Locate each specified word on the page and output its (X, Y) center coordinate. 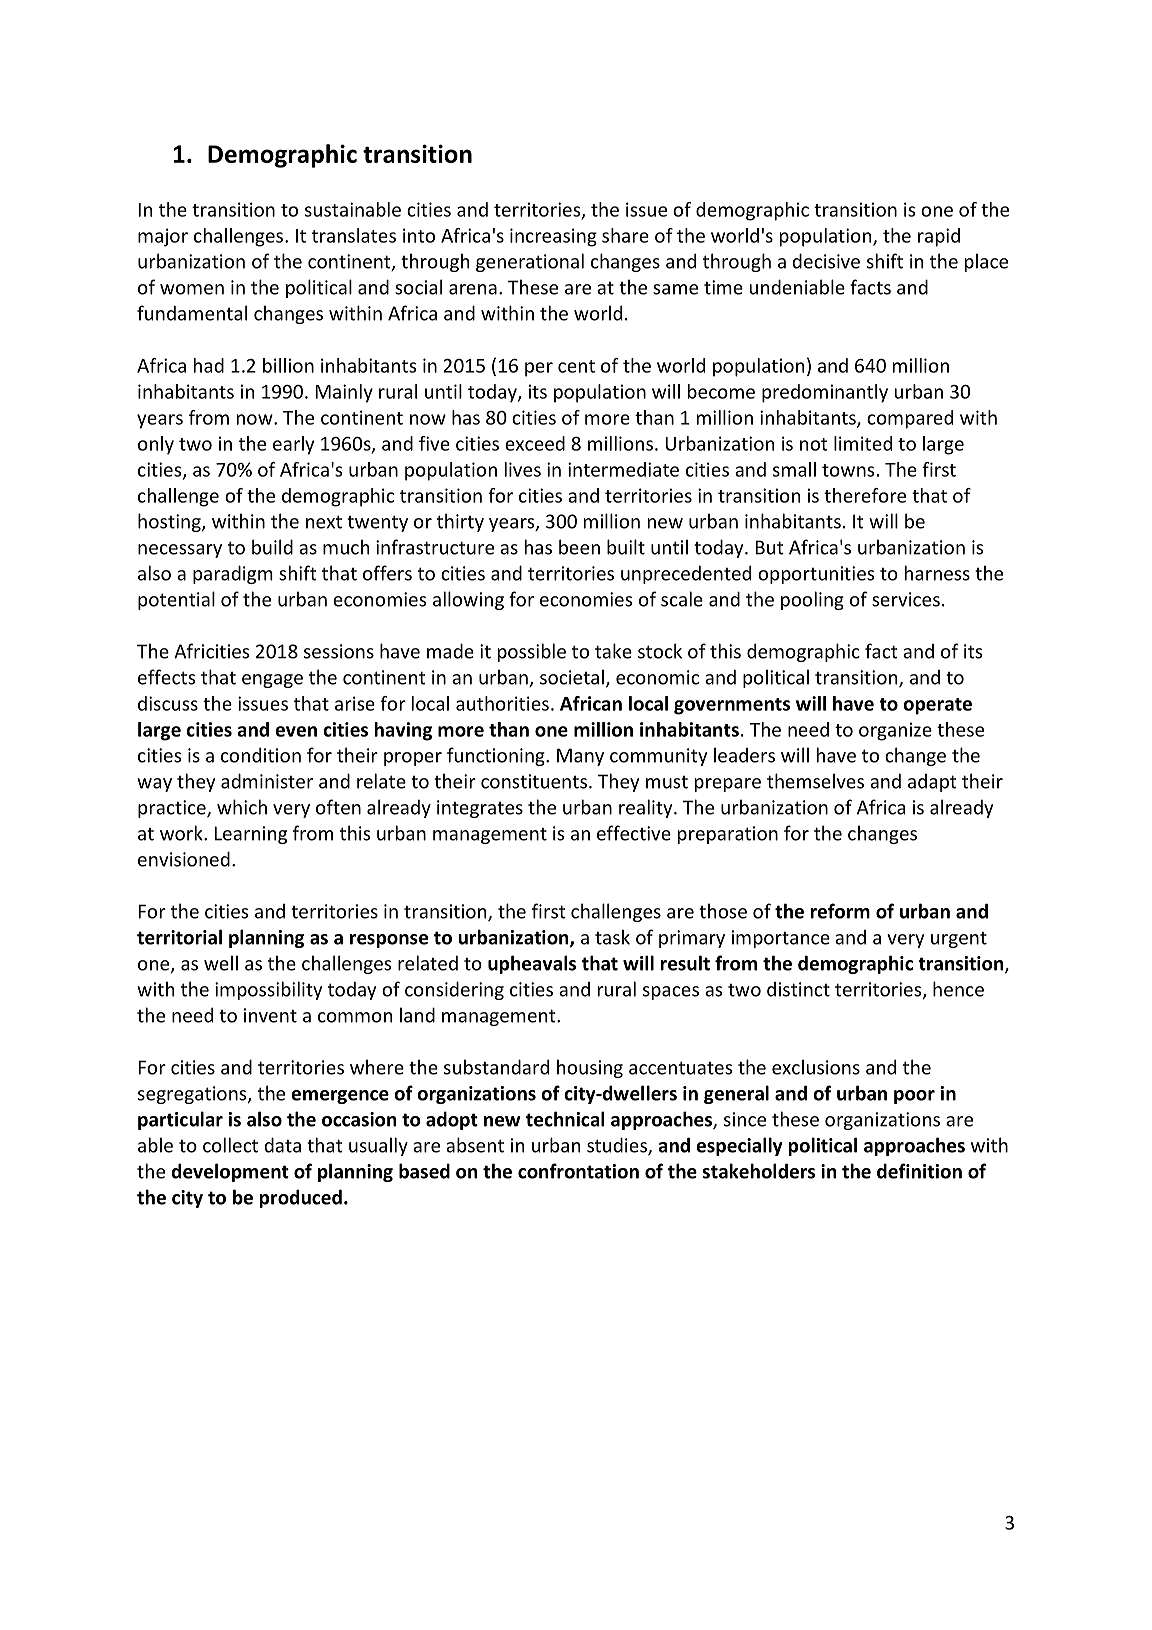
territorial (179, 937)
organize (895, 731)
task (612, 937)
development (230, 1172)
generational (530, 262)
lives (523, 469)
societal (572, 677)
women (192, 289)
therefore (865, 495)
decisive (826, 261)
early (293, 445)
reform (840, 911)
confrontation (578, 1171)
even (296, 731)
